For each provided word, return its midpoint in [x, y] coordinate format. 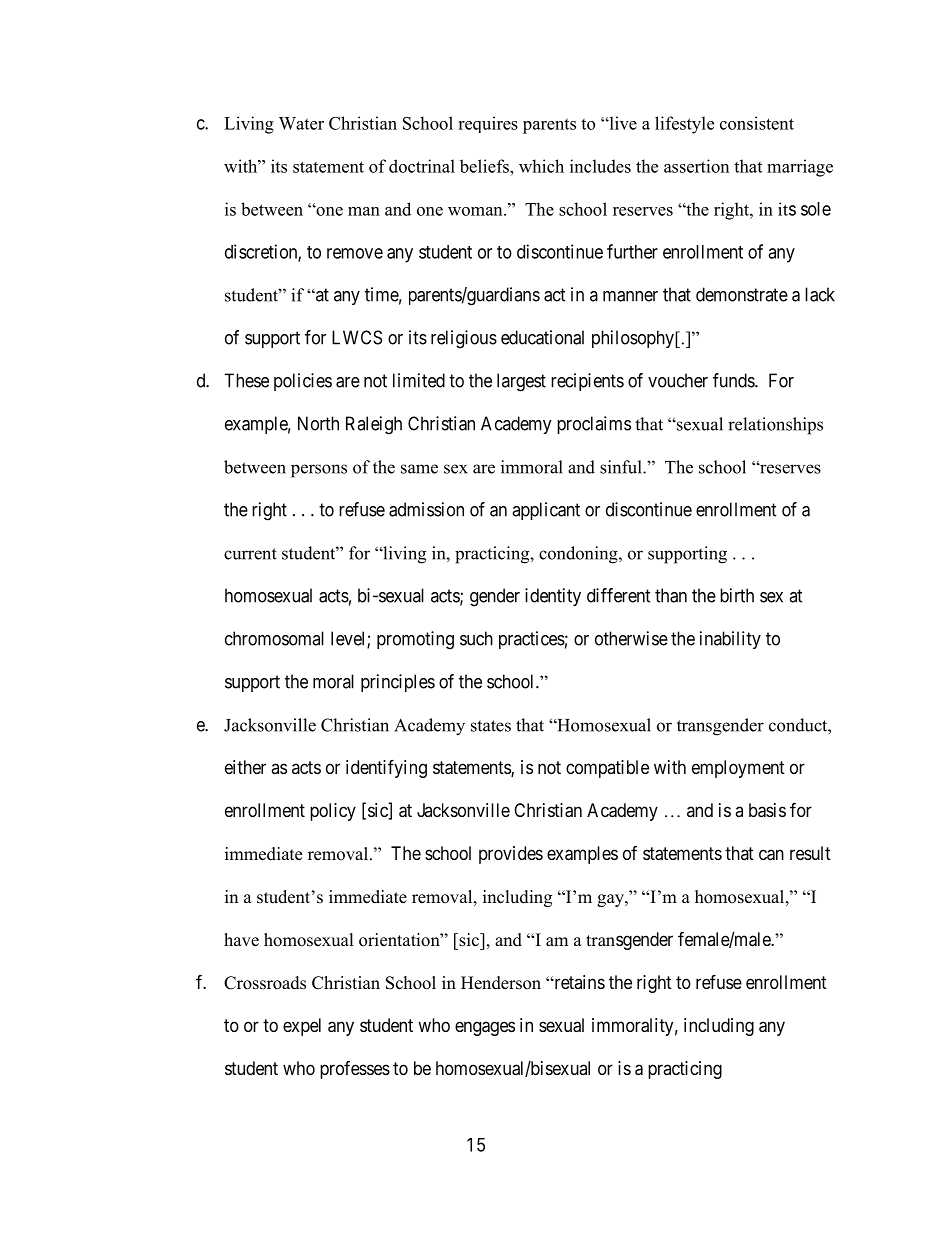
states [491, 726]
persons [319, 471]
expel [302, 1027]
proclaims [594, 425]
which [541, 166]
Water [301, 123]
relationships [775, 426]
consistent [757, 123]
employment [738, 769]
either [245, 767]
